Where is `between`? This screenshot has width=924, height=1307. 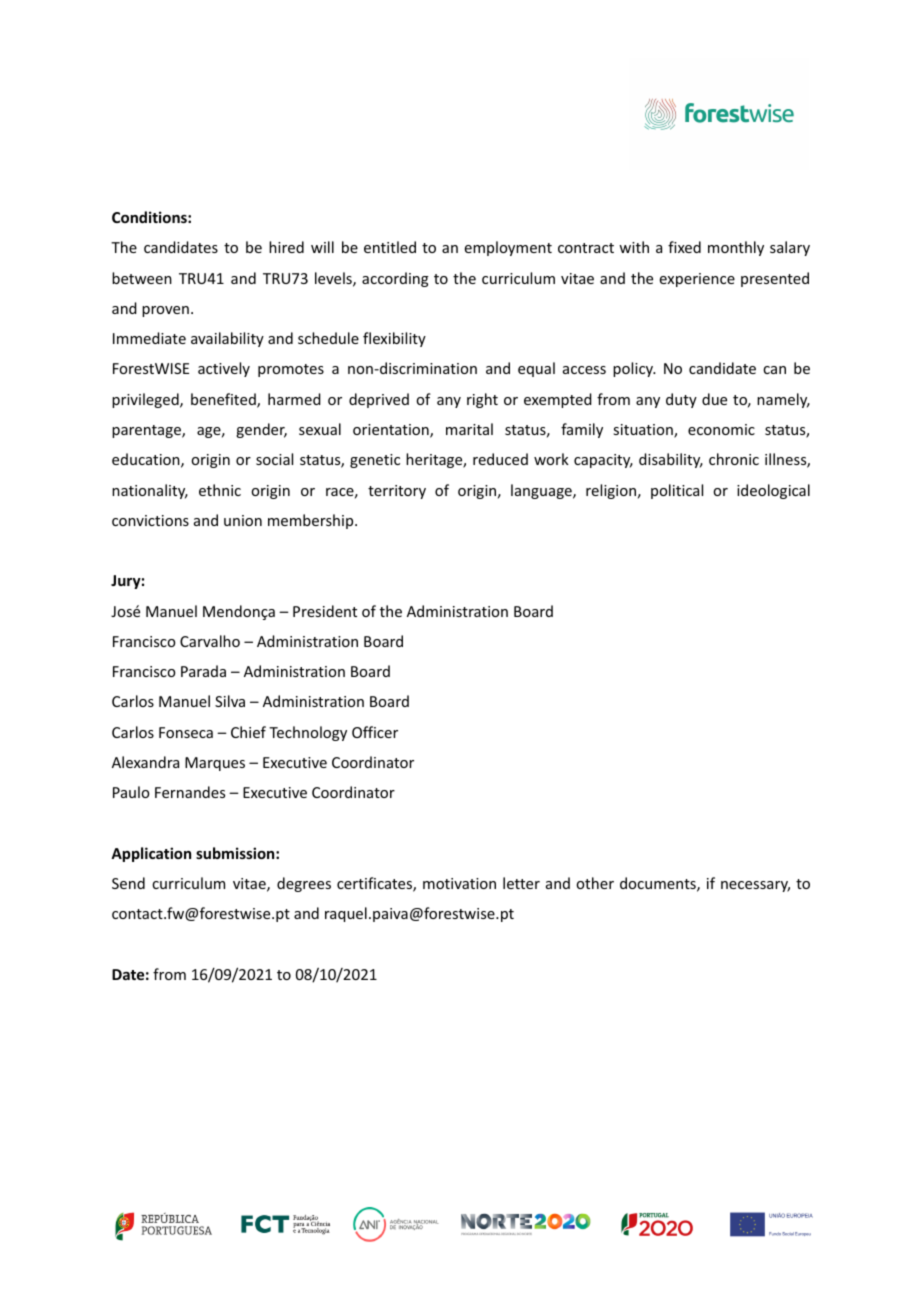
between is located at coordinates (142, 278).
